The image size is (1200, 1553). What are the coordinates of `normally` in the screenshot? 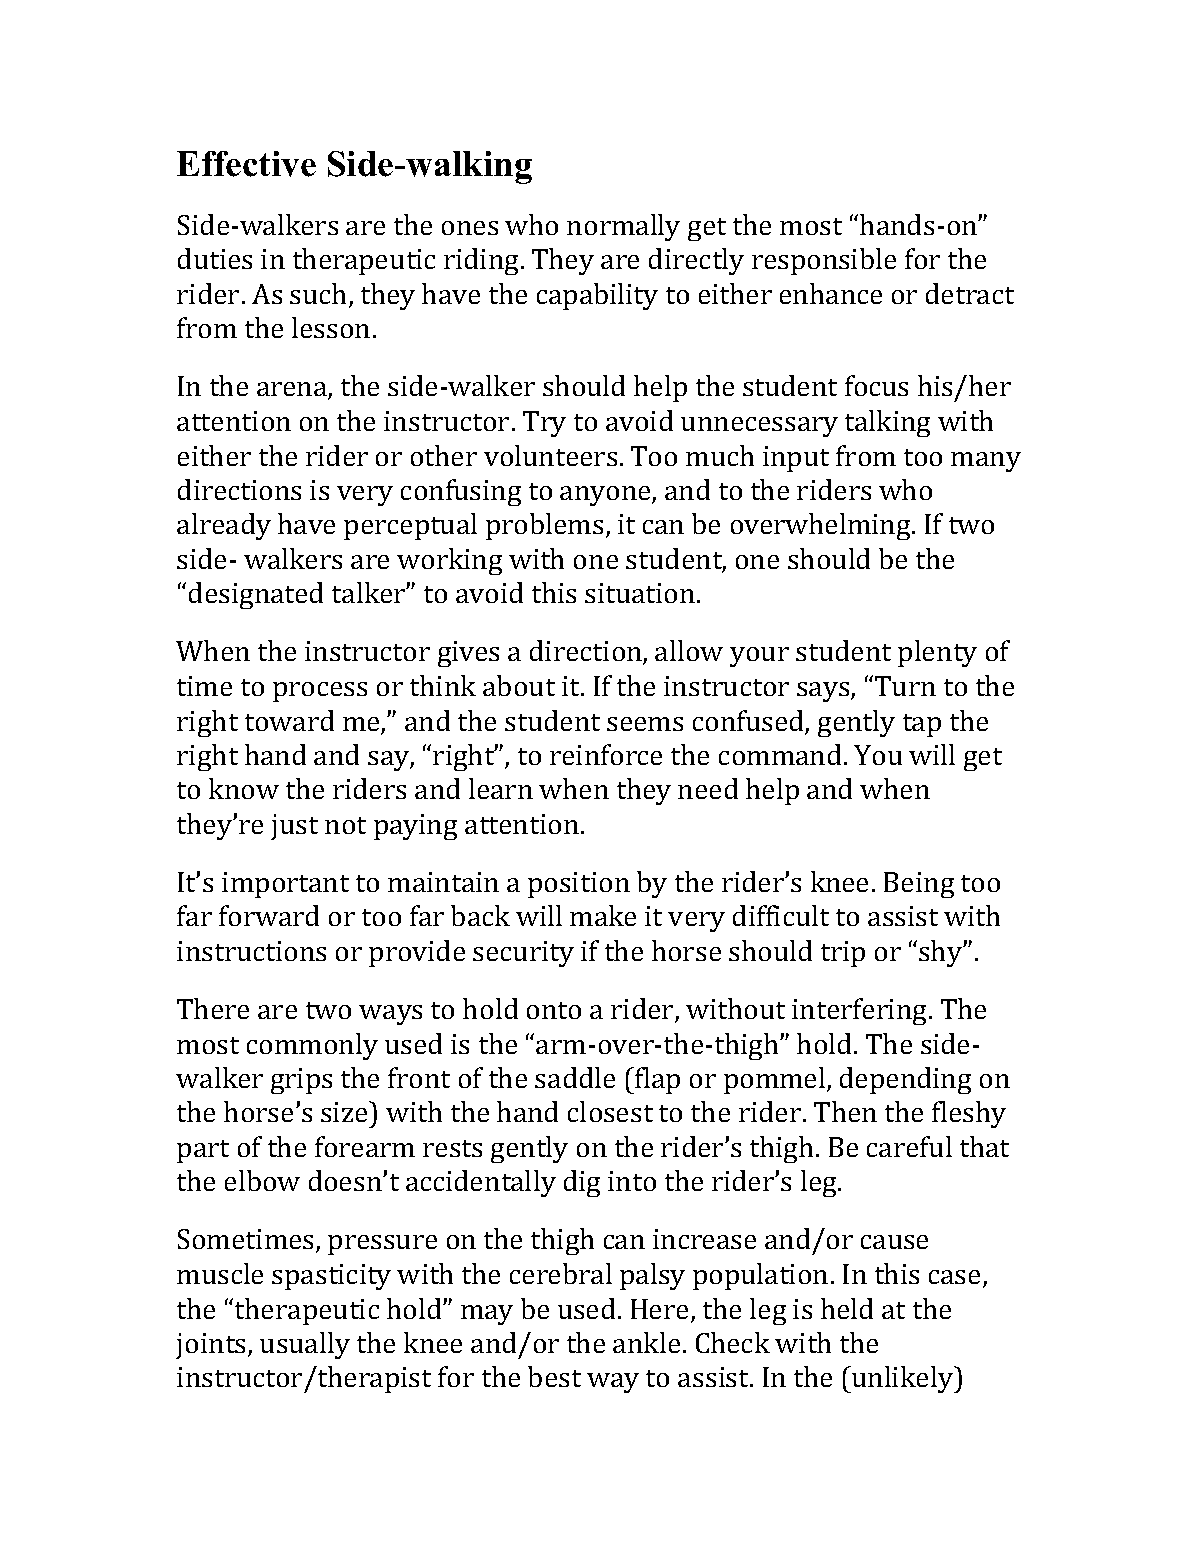 It's located at (623, 227).
